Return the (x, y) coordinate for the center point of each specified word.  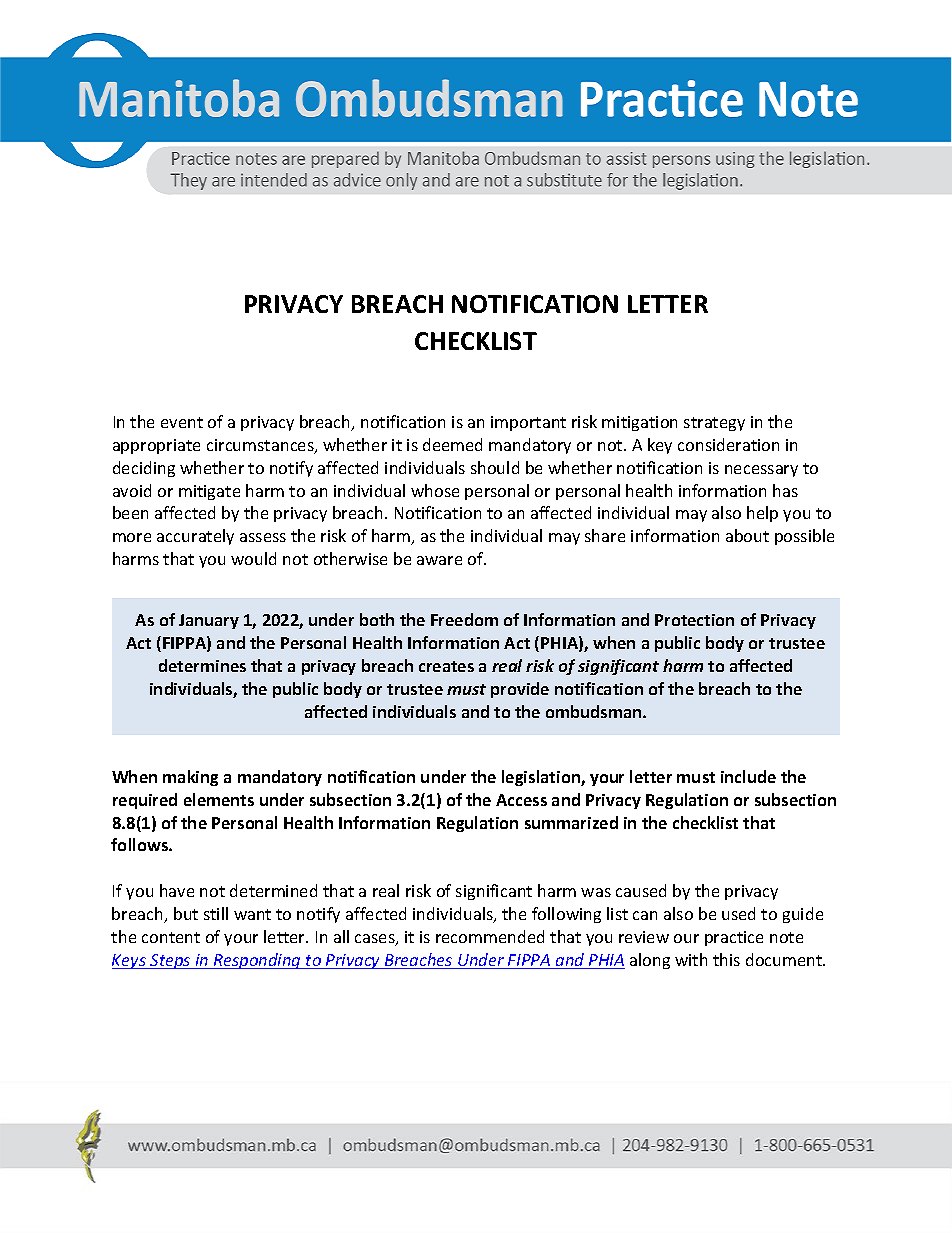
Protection (694, 620)
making (190, 778)
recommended (490, 936)
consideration (728, 444)
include (748, 776)
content (171, 937)
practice (734, 938)
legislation (542, 778)
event (182, 422)
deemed (452, 444)
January (209, 621)
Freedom (464, 619)
